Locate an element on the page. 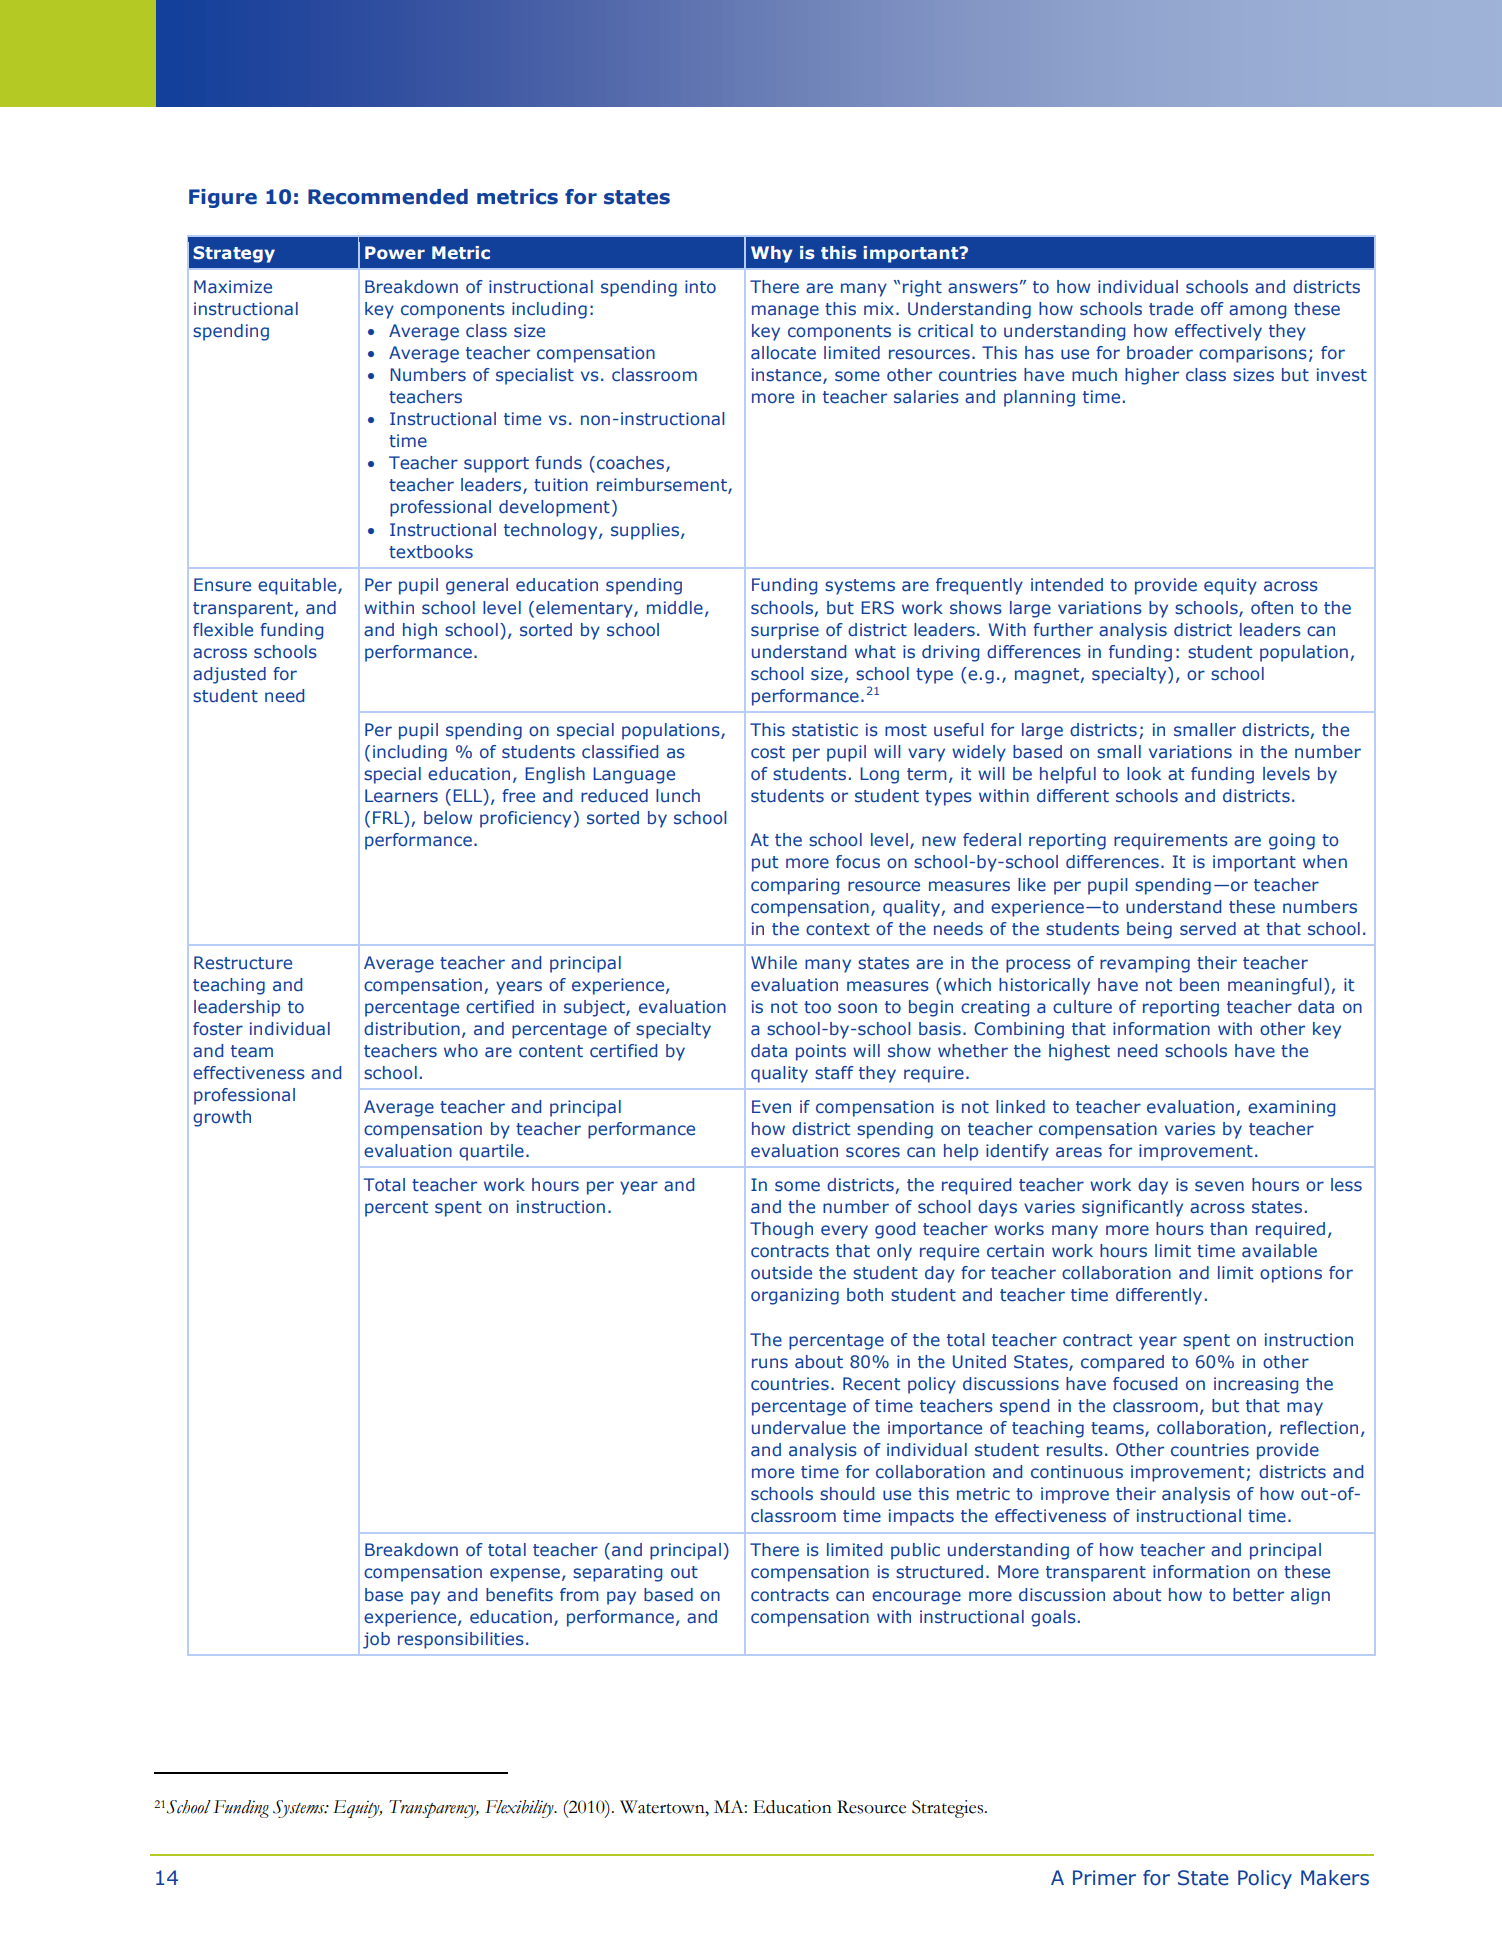 Image resolution: width=1502 pixels, height=1944 pixels. undervalue is located at coordinates (799, 1428).
